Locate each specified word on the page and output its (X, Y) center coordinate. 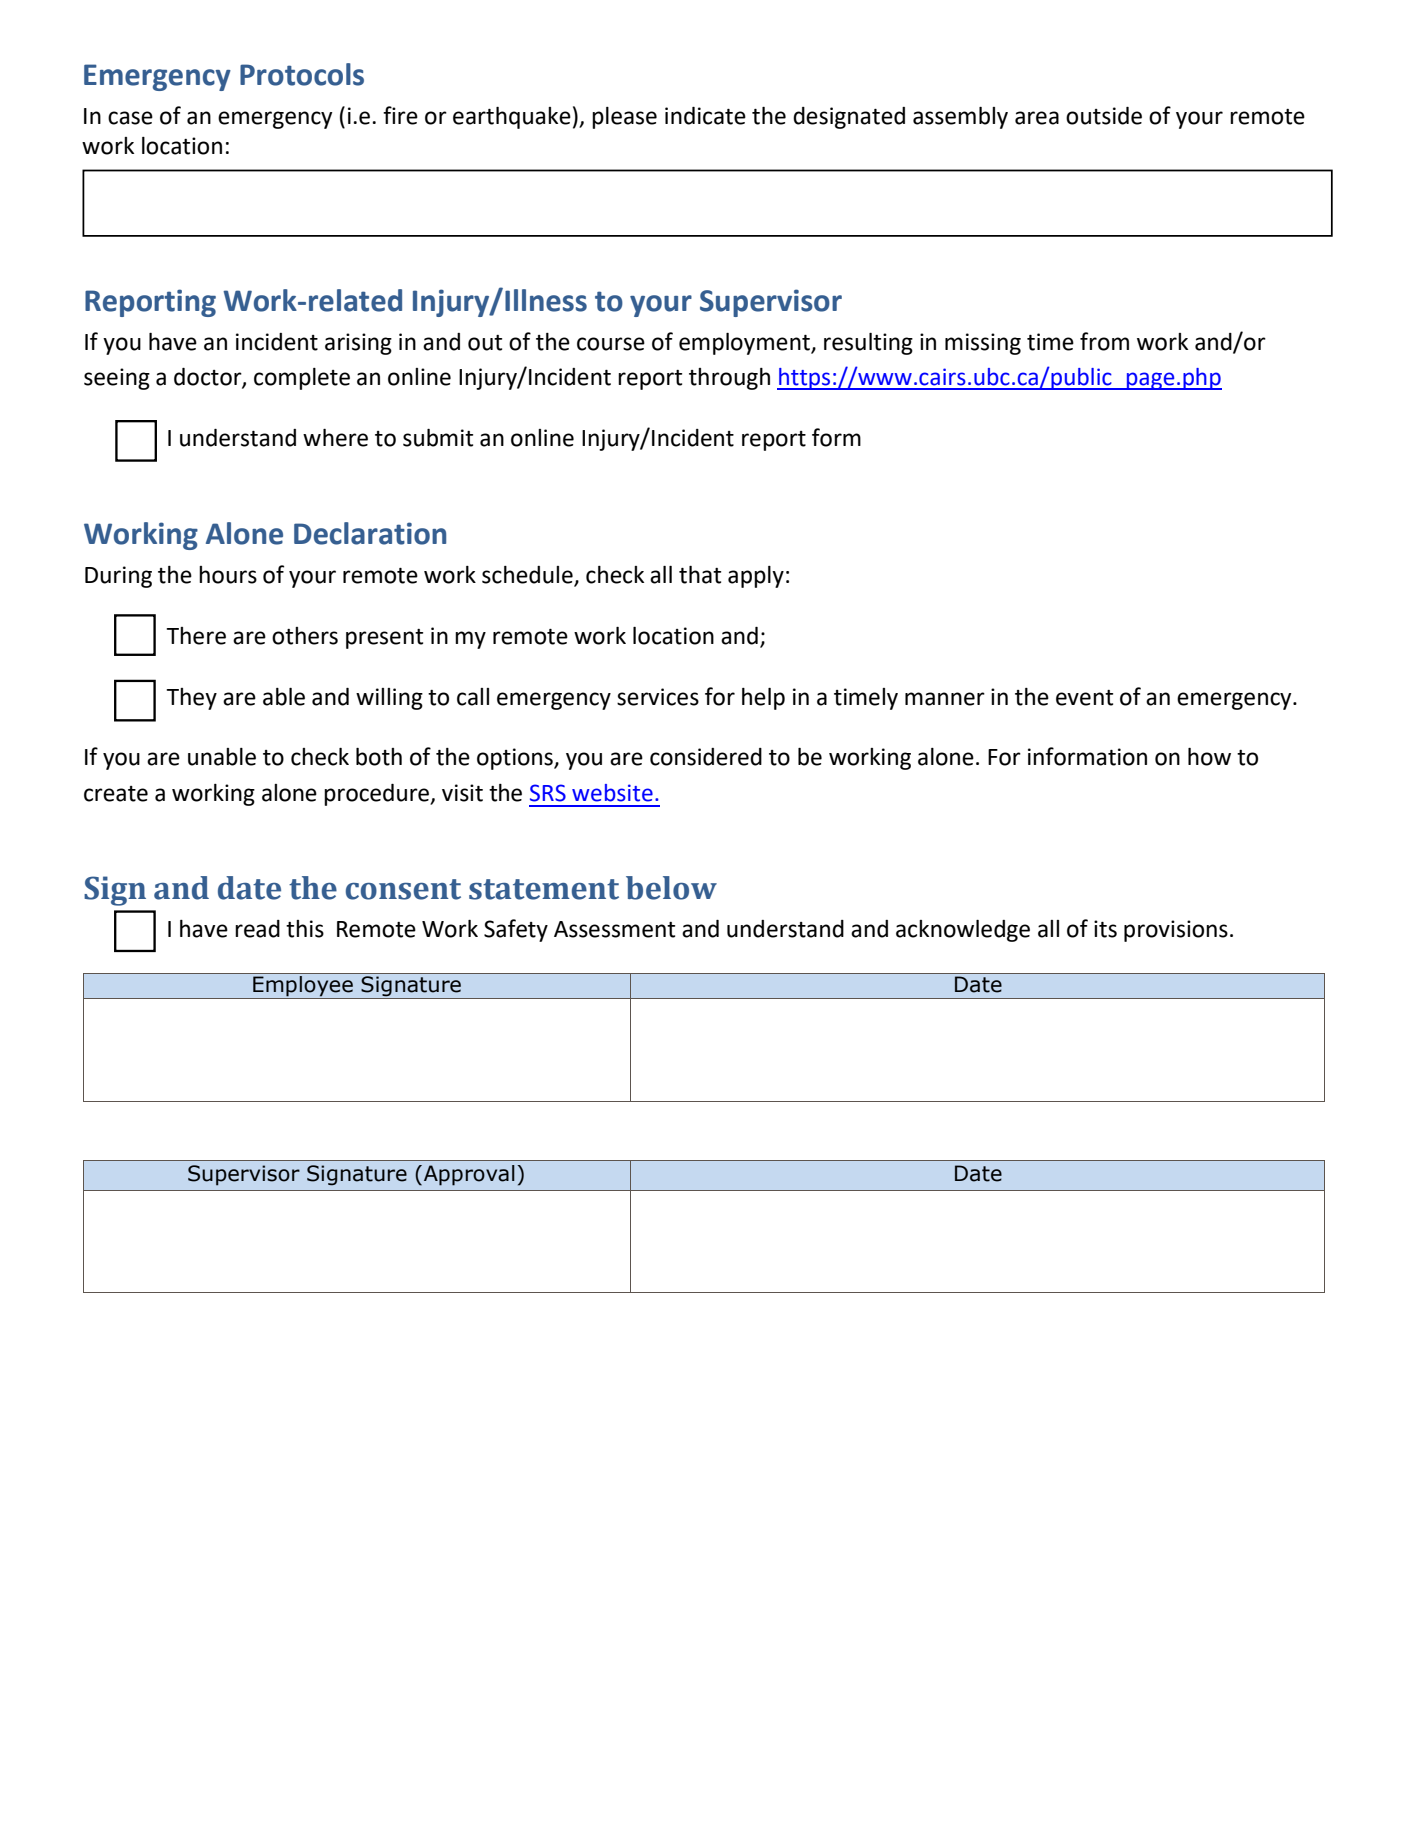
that (700, 575)
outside (1104, 116)
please (624, 118)
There (196, 636)
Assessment (614, 929)
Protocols (302, 74)
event (1084, 698)
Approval (469, 1175)
